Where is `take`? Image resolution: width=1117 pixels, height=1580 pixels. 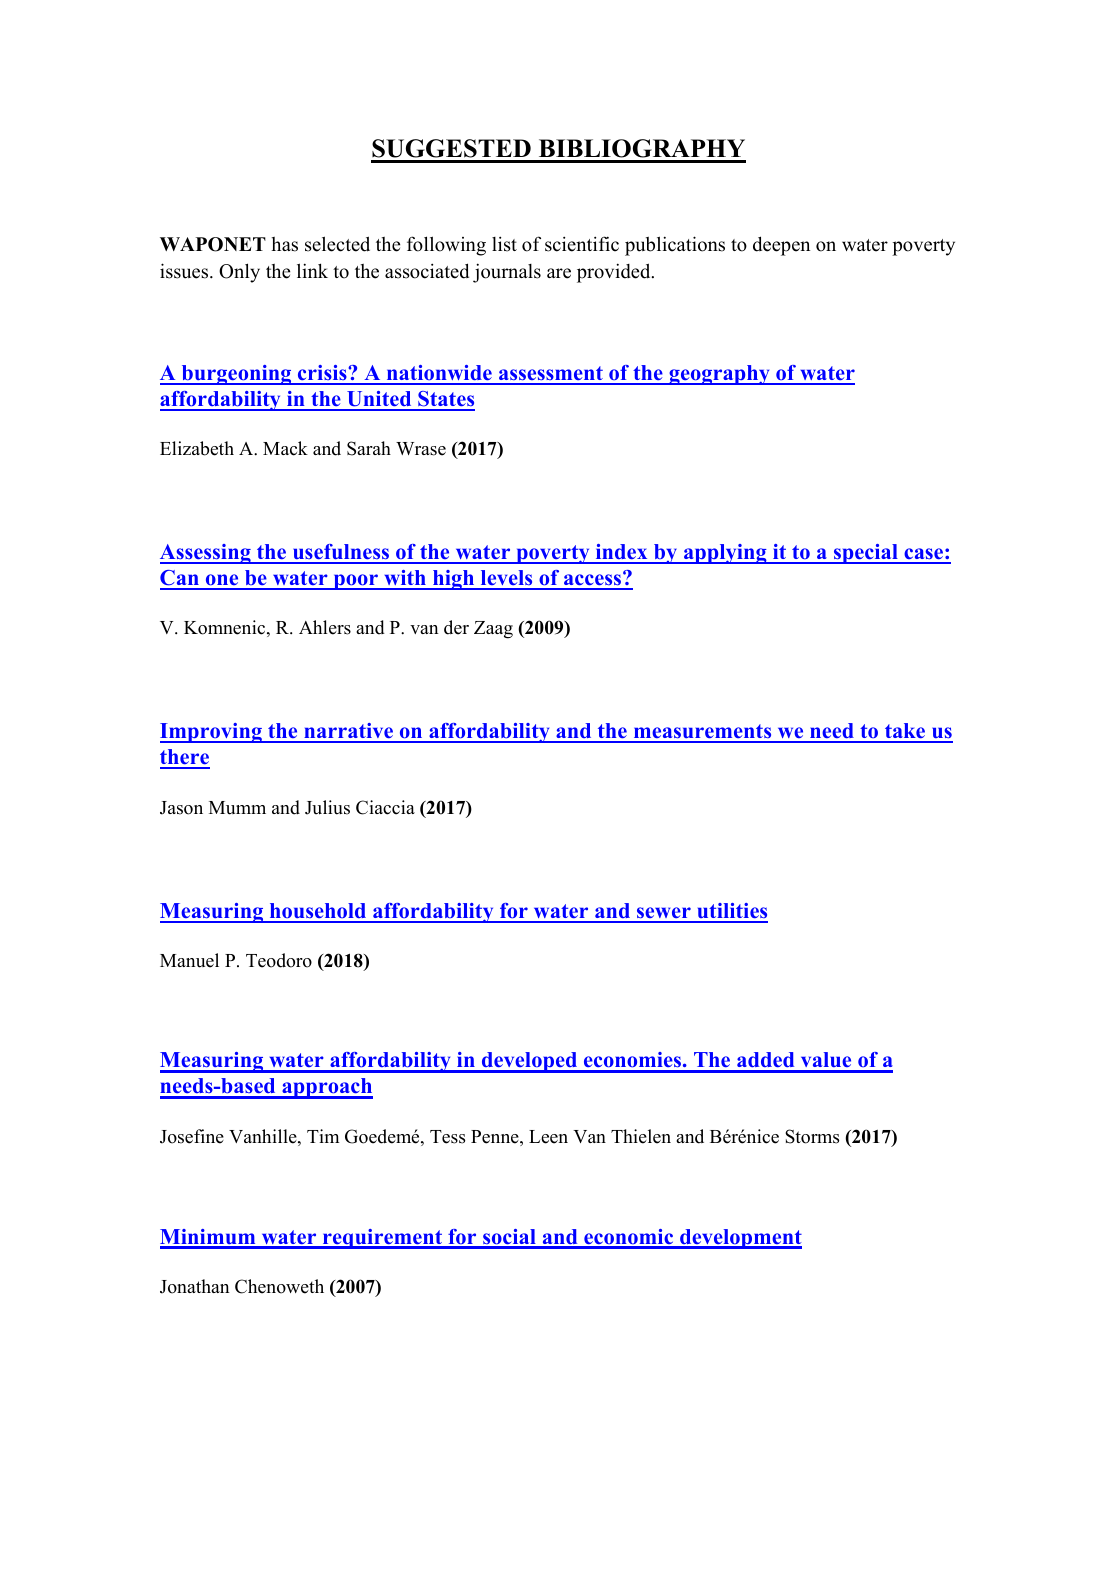
take is located at coordinates (905, 732).
